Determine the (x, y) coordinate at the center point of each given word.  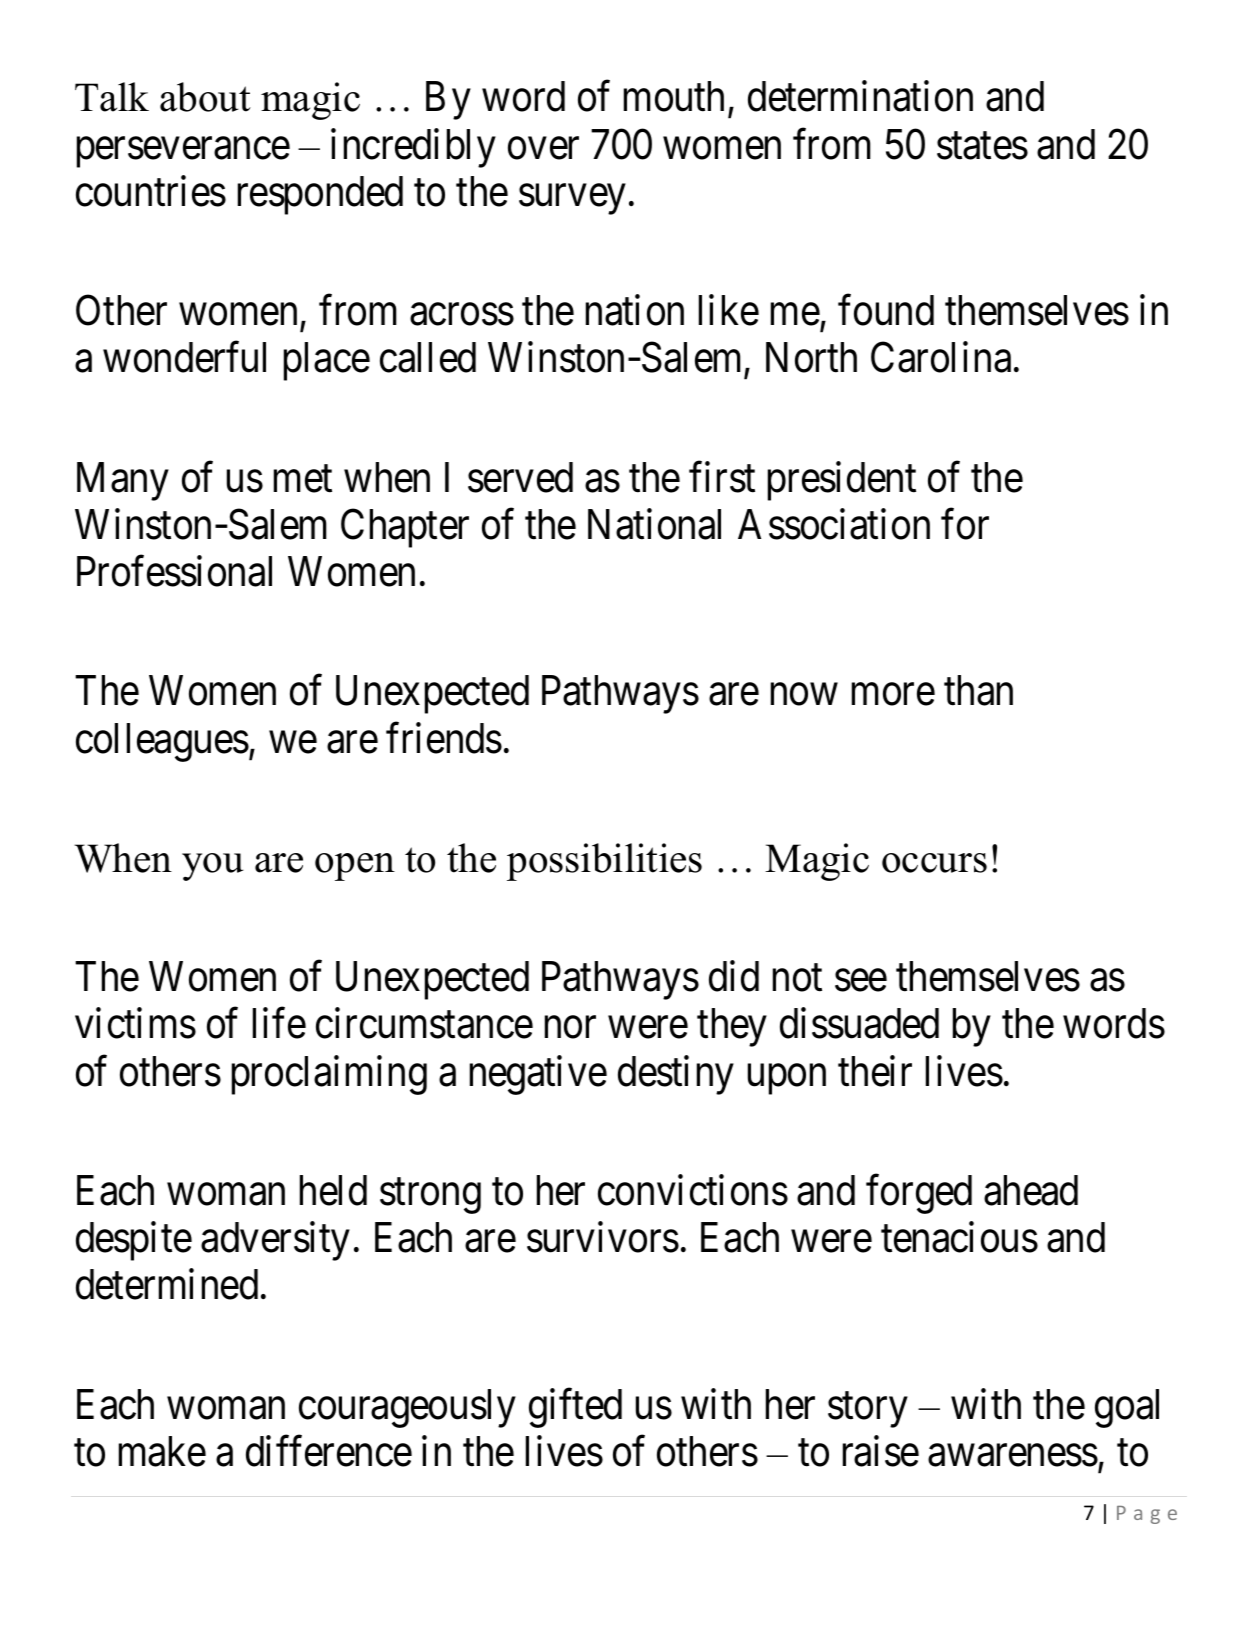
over (543, 149)
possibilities (604, 862)
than (978, 690)
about (205, 97)
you (213, 867)
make (162, 1451)
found (886, 310)
